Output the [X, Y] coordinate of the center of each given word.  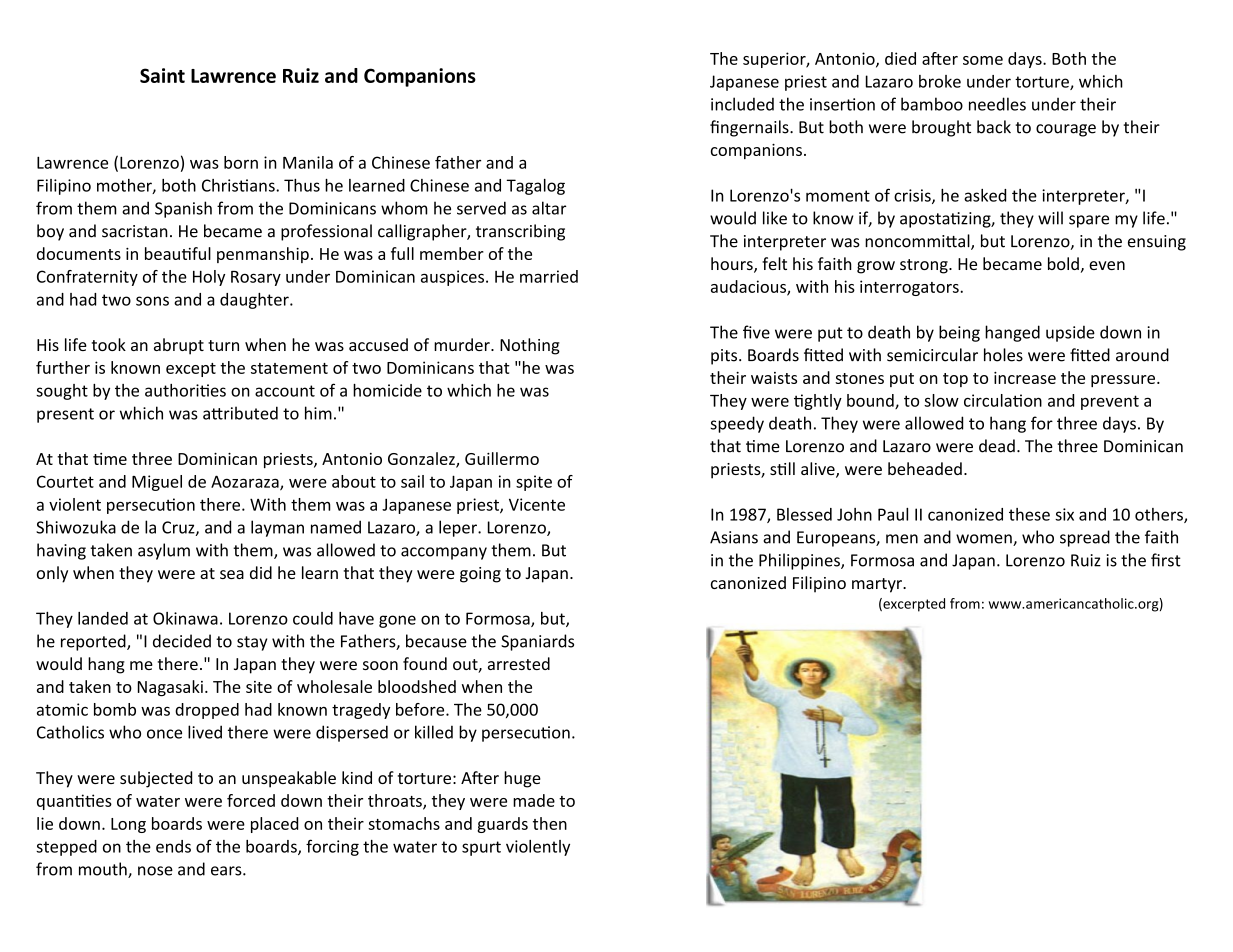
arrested [519, 663]
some [983, 60]
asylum [164, 551]
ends [173, 846]
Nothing [530, 346]
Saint [162, 75]
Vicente [537, 504]
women [985, 540]
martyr [878, 585]
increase [1025, 378]
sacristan [135, 231]
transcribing [520, 232]
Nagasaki [170, 688]
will [1050, 218]
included [742, 104]
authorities [185, 390]
